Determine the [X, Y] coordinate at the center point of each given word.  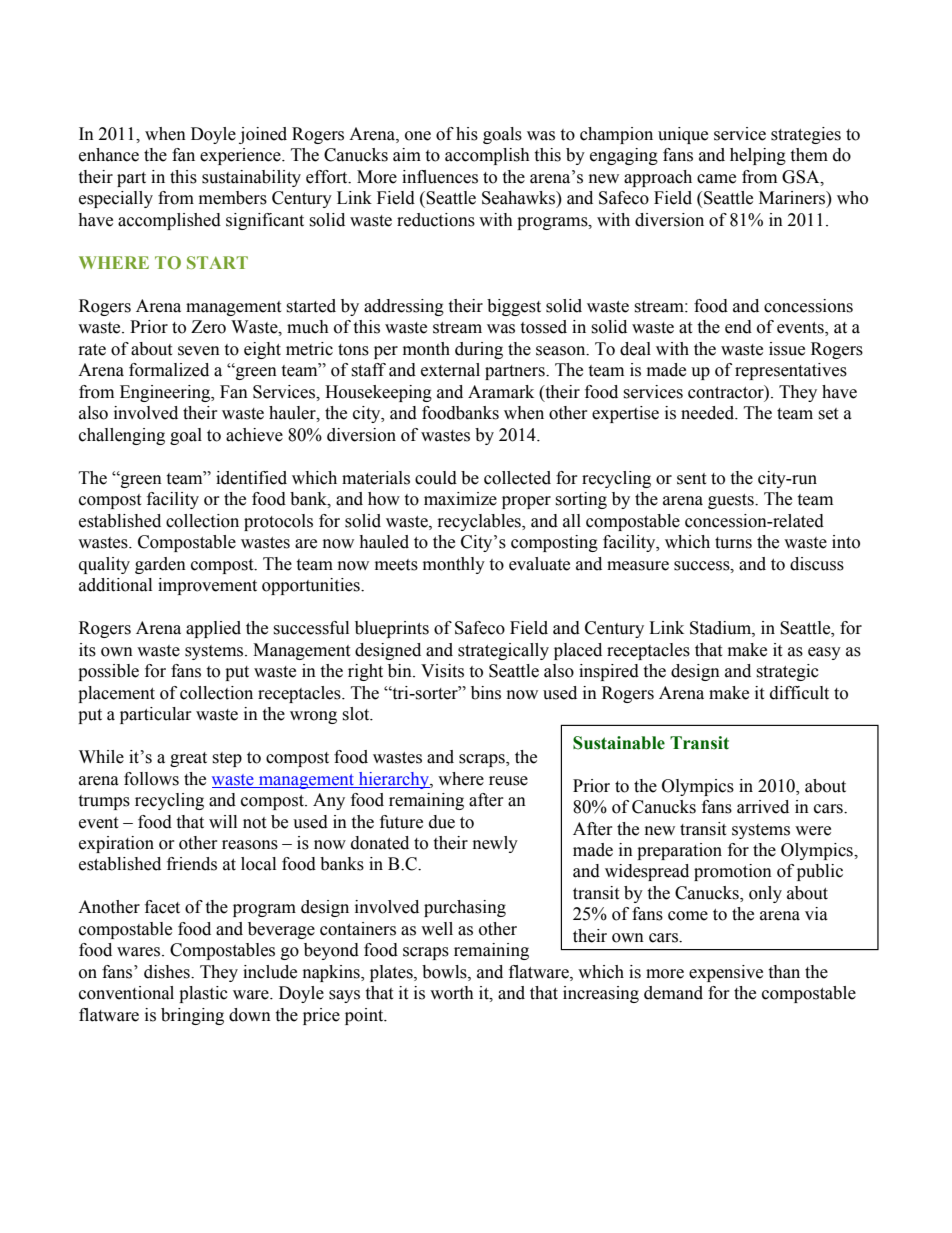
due [442, 822]
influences [440, 177]
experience [241, 156]
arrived [763, 807]
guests [732, 501]
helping [758, 156]
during [479, 350]
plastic [203, 994]
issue [787, 349]
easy [824, 653]
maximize [460, 499]
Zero [208, 327]
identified [251, 478]
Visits [442, 671]
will [223, 821]
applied [213, 629]
